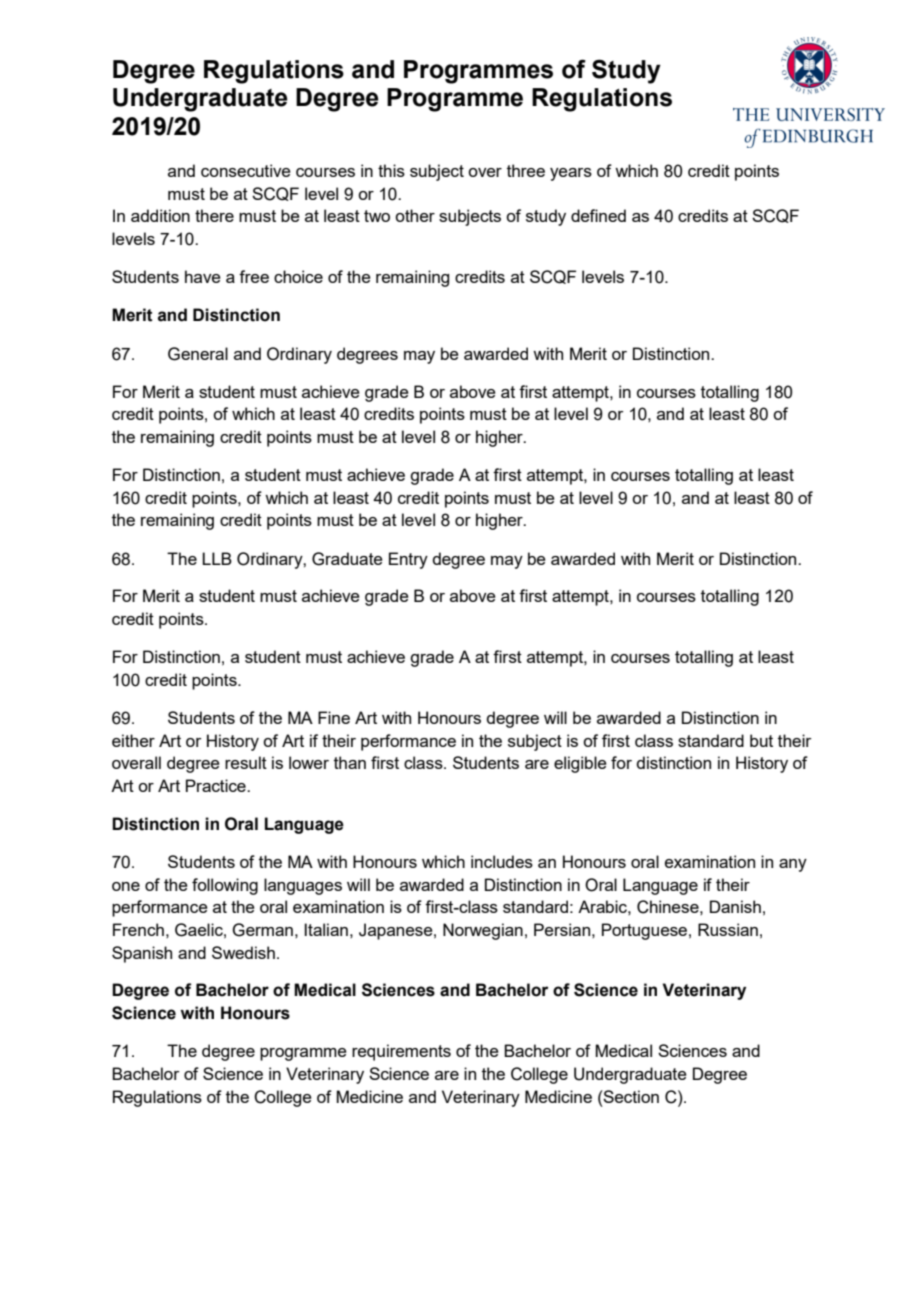  I want to click on years, so click(571, 174).
